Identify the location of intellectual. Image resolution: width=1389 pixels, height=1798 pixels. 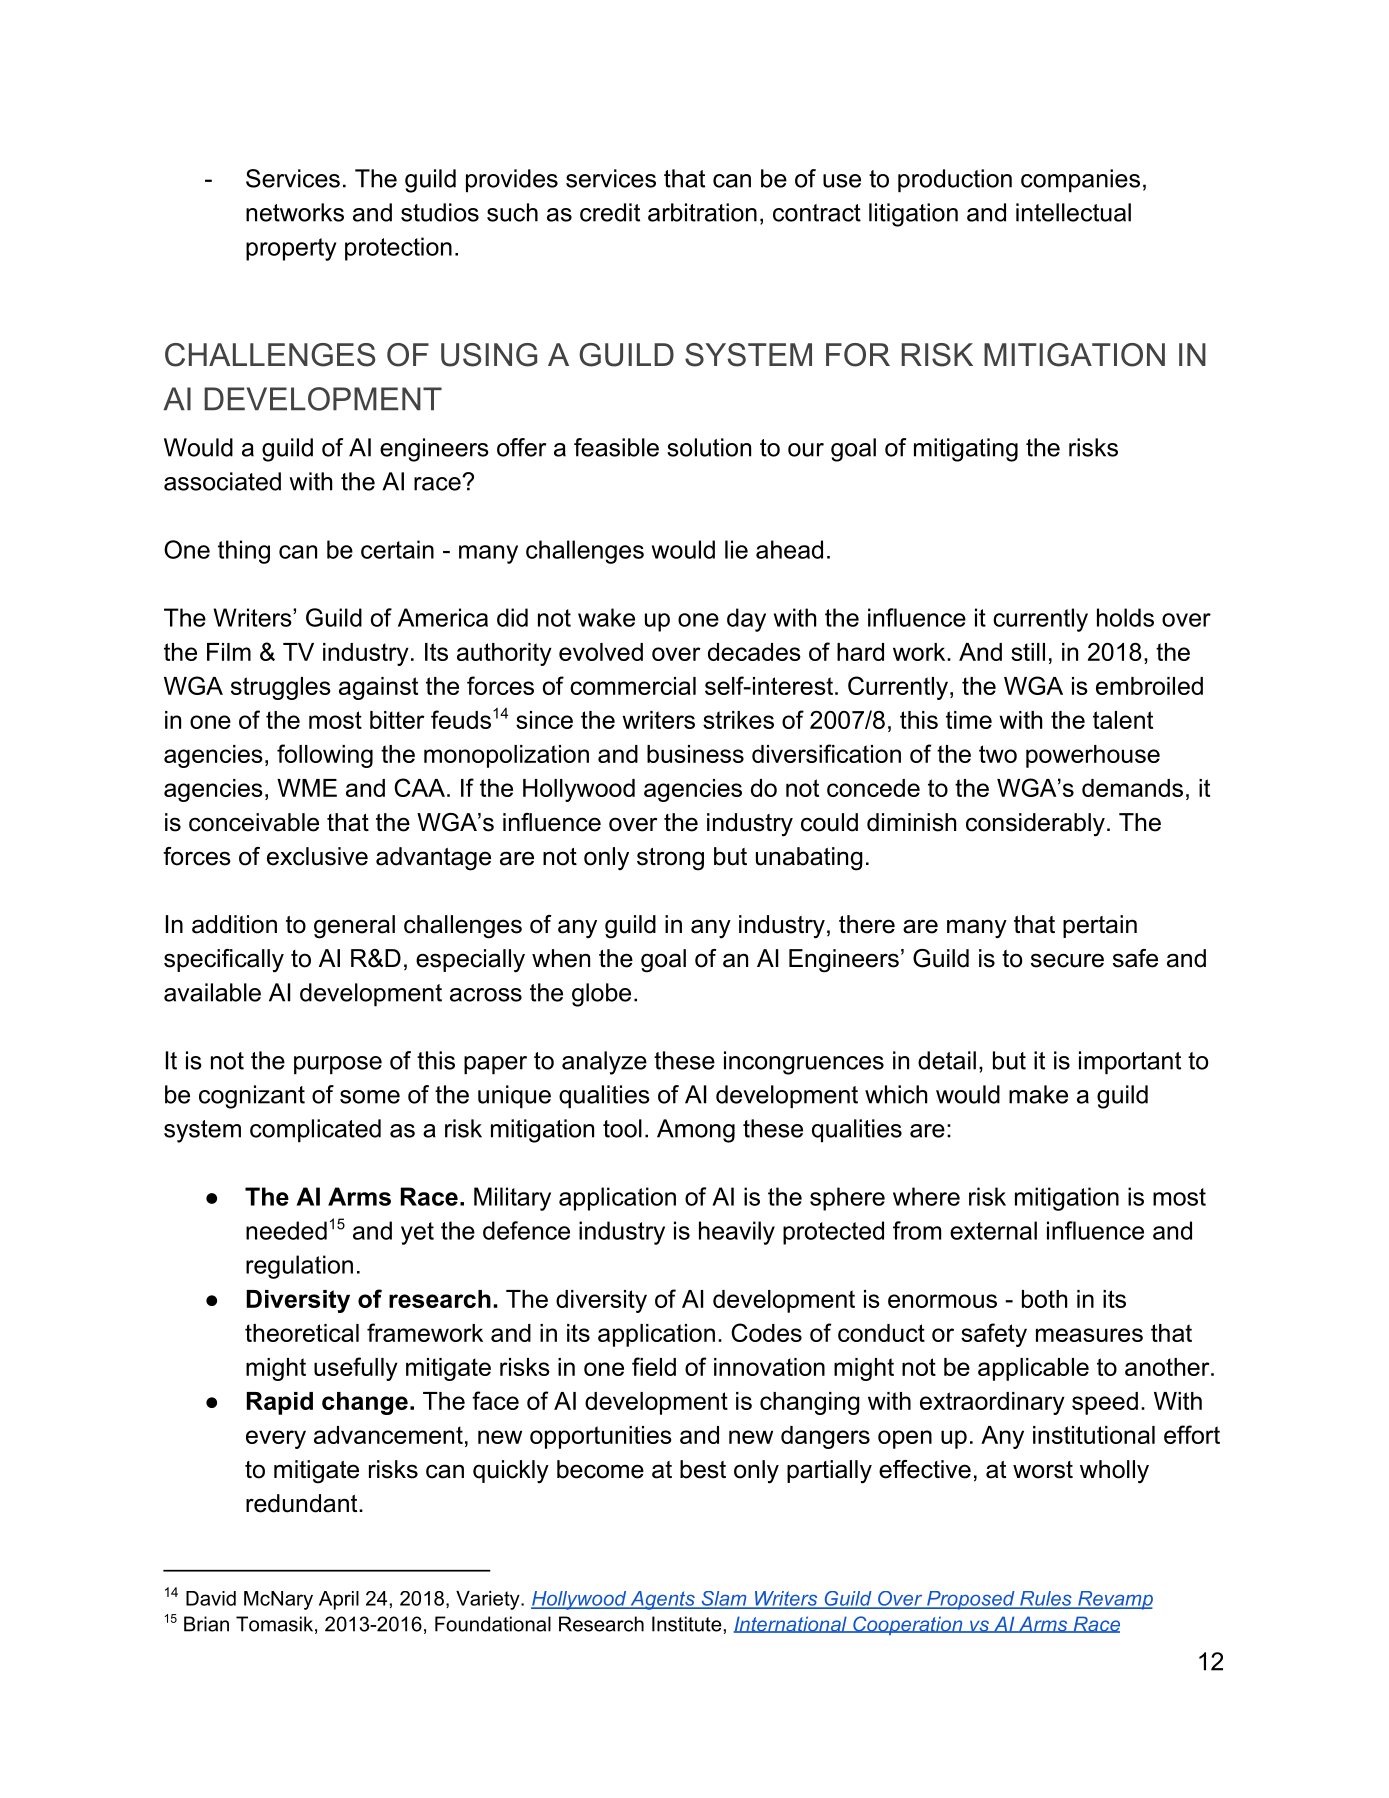
(1073, 212).
